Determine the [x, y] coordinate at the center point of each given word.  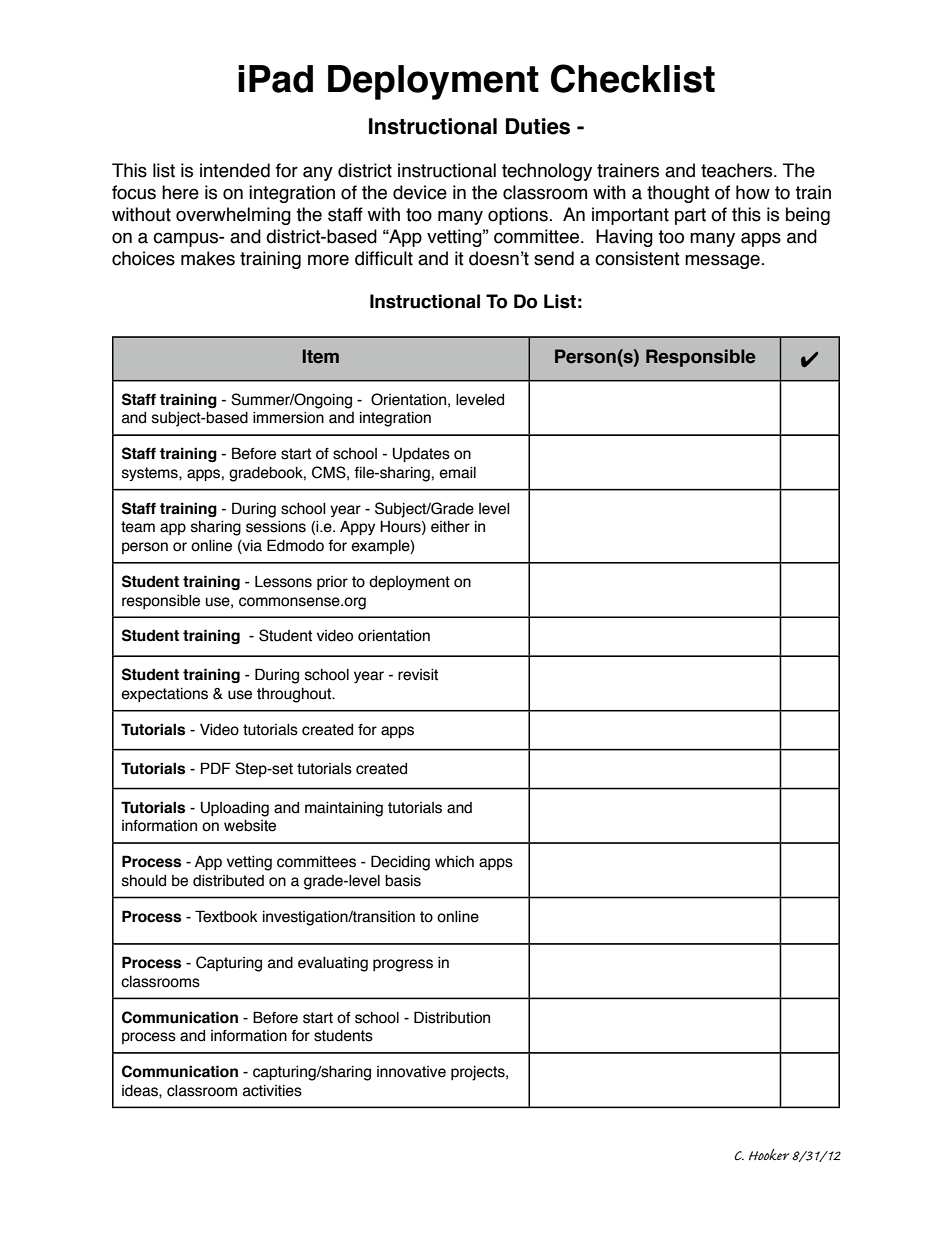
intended [235, 170]
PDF [215, 768]
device [420, 192]
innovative [411, 1072]
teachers [738, 170]
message [723, 261]
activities [272, 1091]
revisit [418, 674]
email [457, 472]
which [454, 862]
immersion [288, 417]
